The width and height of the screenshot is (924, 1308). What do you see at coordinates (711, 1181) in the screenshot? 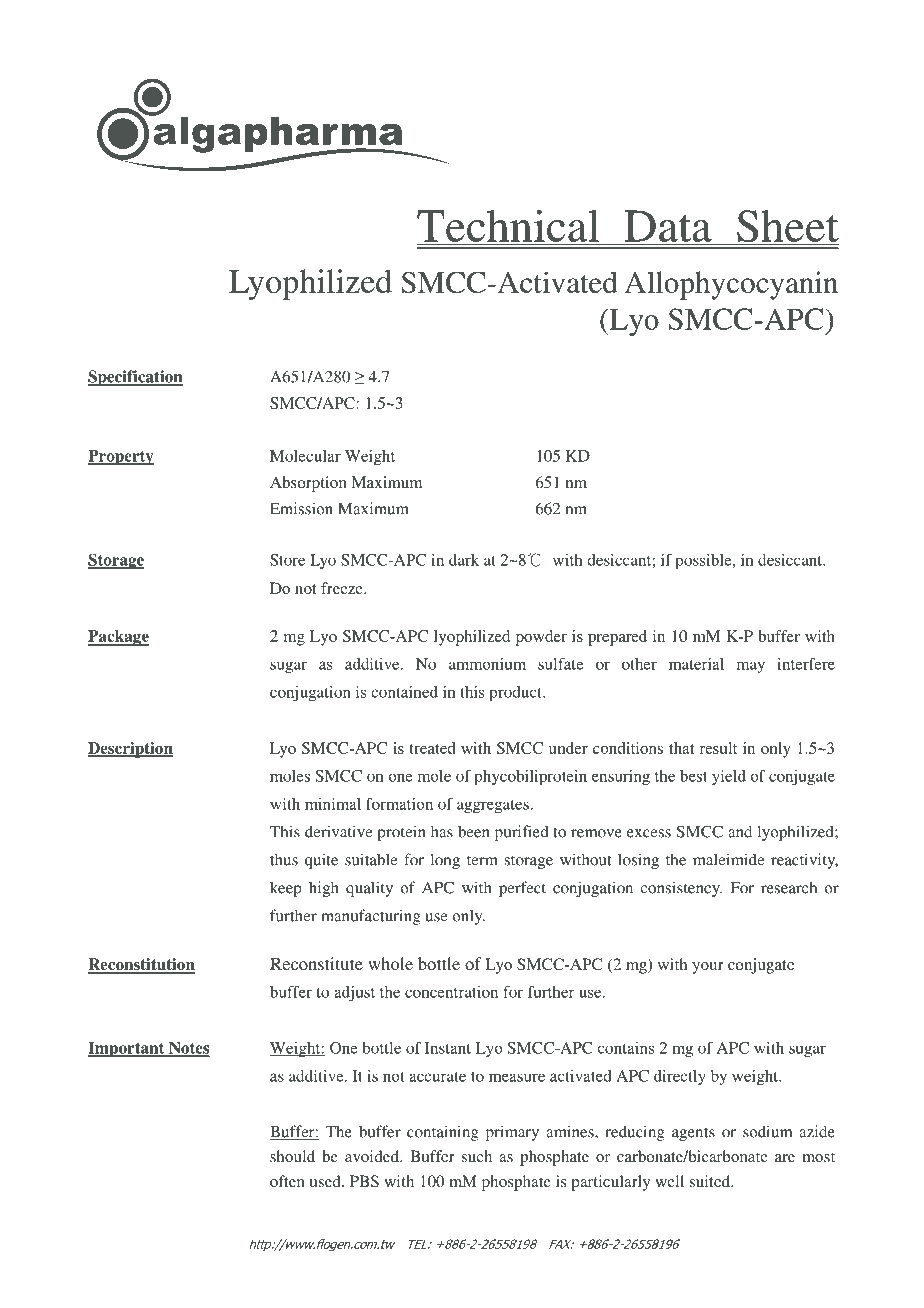
I see `suited` at bounding box center [711, 1181].
